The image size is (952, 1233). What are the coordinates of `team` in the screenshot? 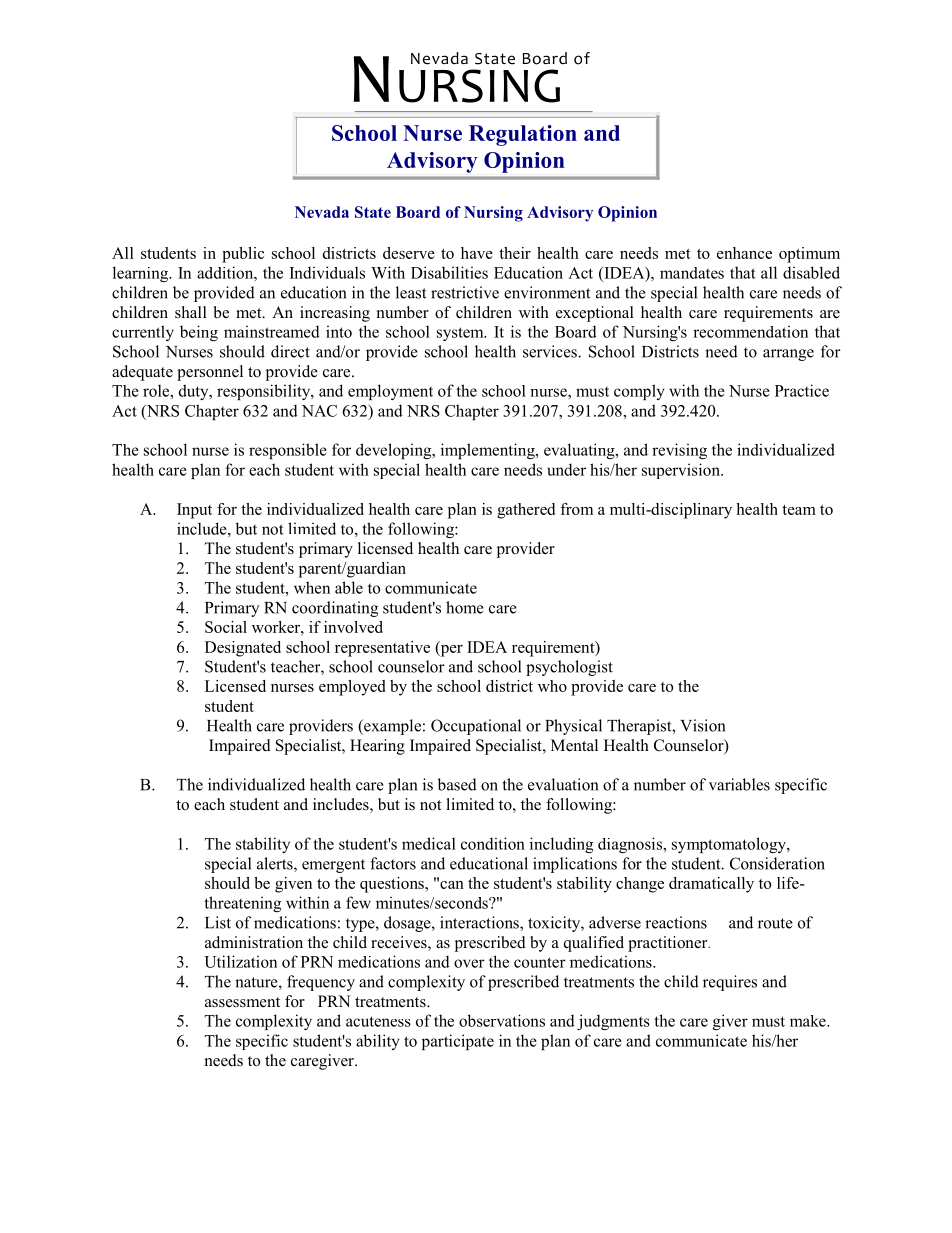 It's located at (799, 510).
